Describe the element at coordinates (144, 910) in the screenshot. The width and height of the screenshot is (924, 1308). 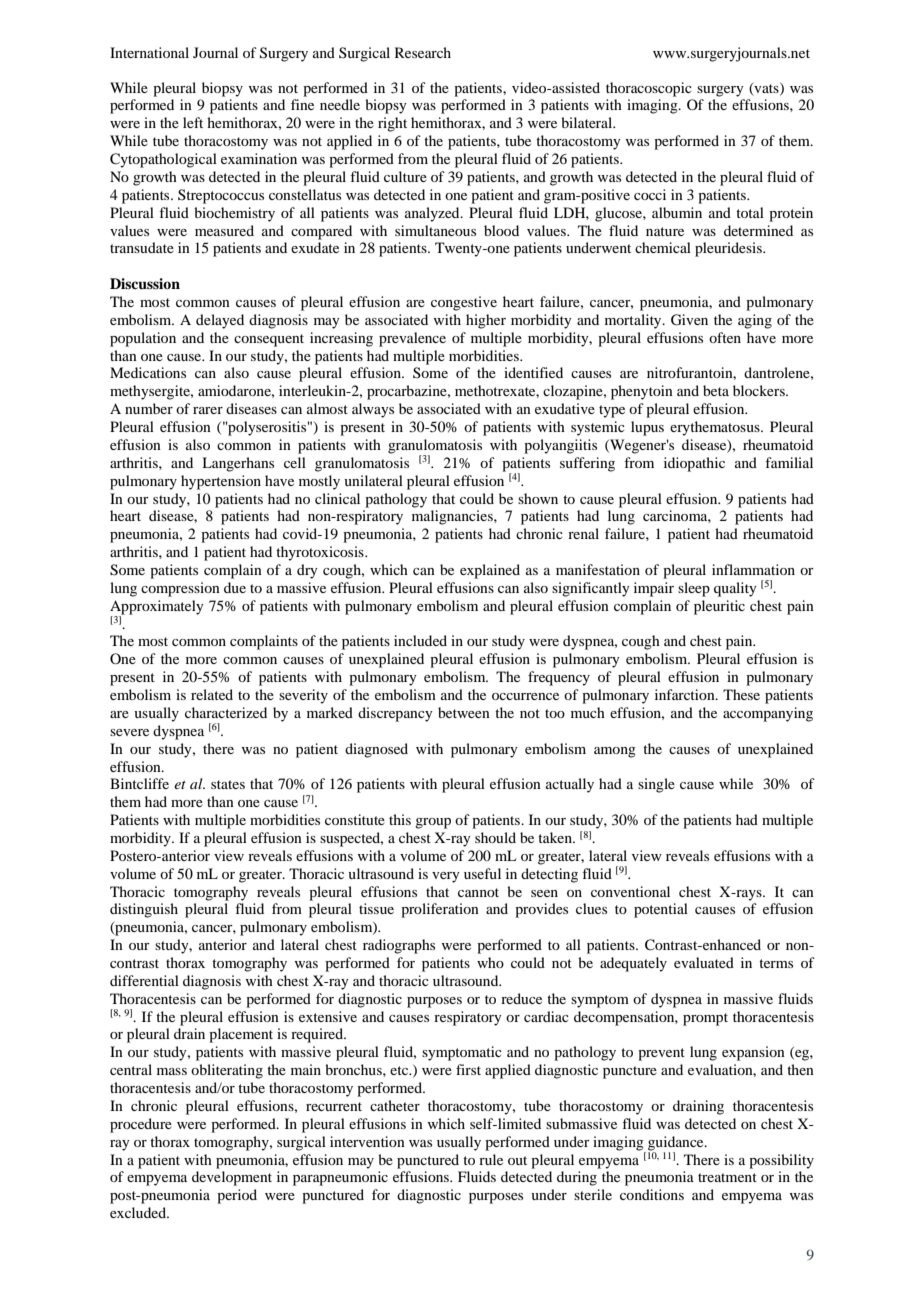
I see `distinguish` at that location.
